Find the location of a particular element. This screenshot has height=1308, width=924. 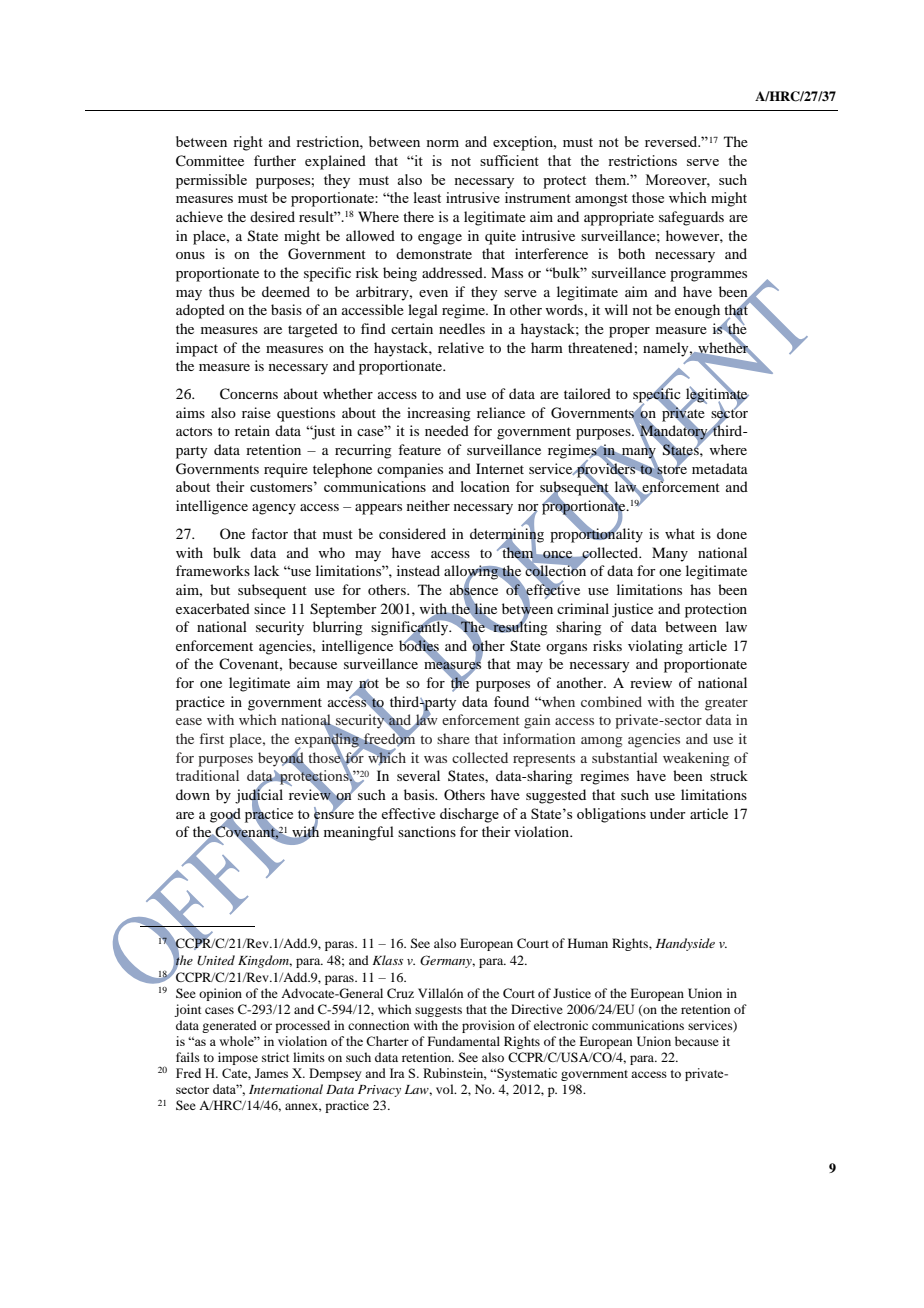

Fundamental is located at coordinates (464, 1041).
